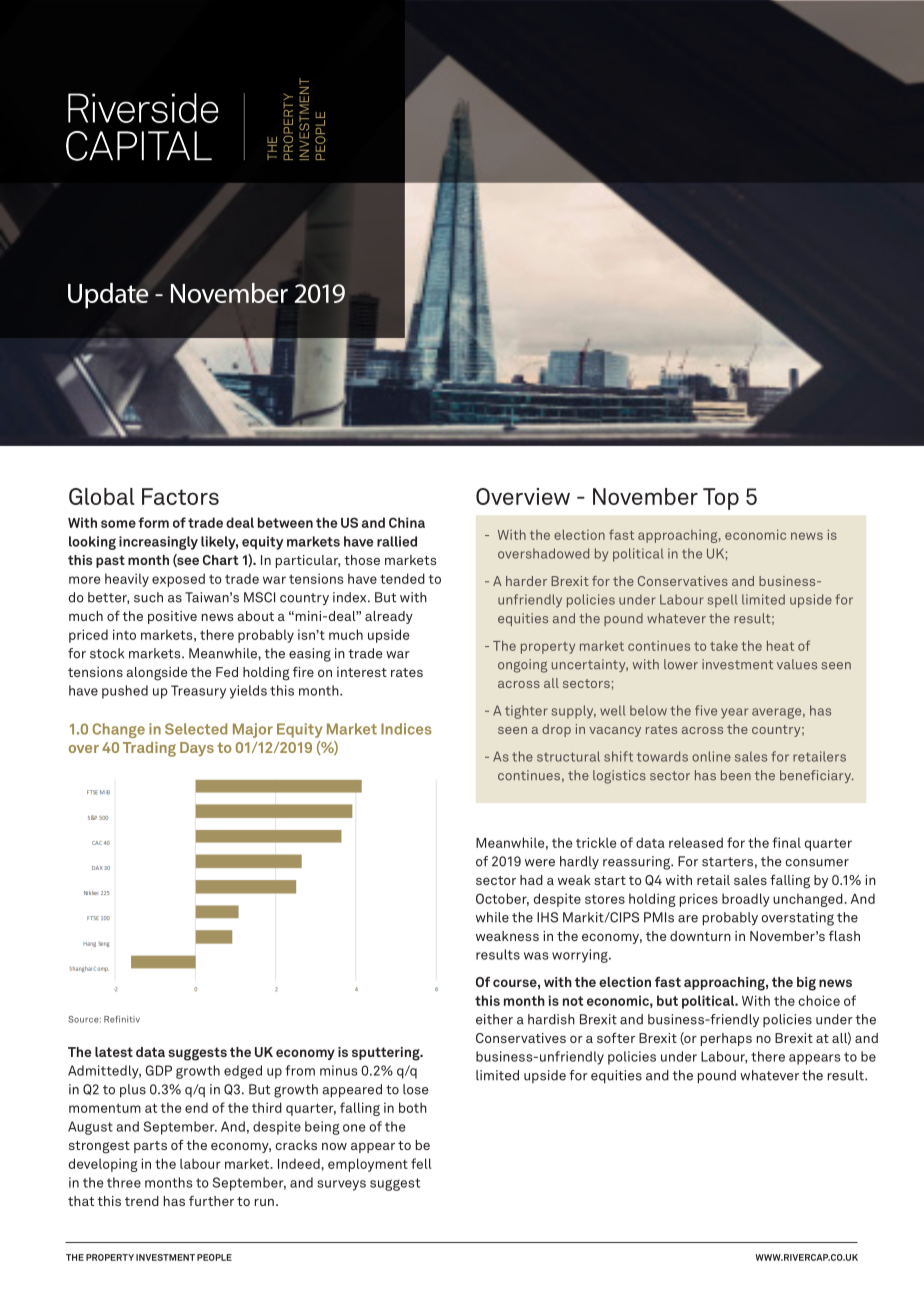 This image has width=924, height=1308. What do you see at coordinates (109, 295) in the image?
I see `Update` at bounding box center [109, 295].
